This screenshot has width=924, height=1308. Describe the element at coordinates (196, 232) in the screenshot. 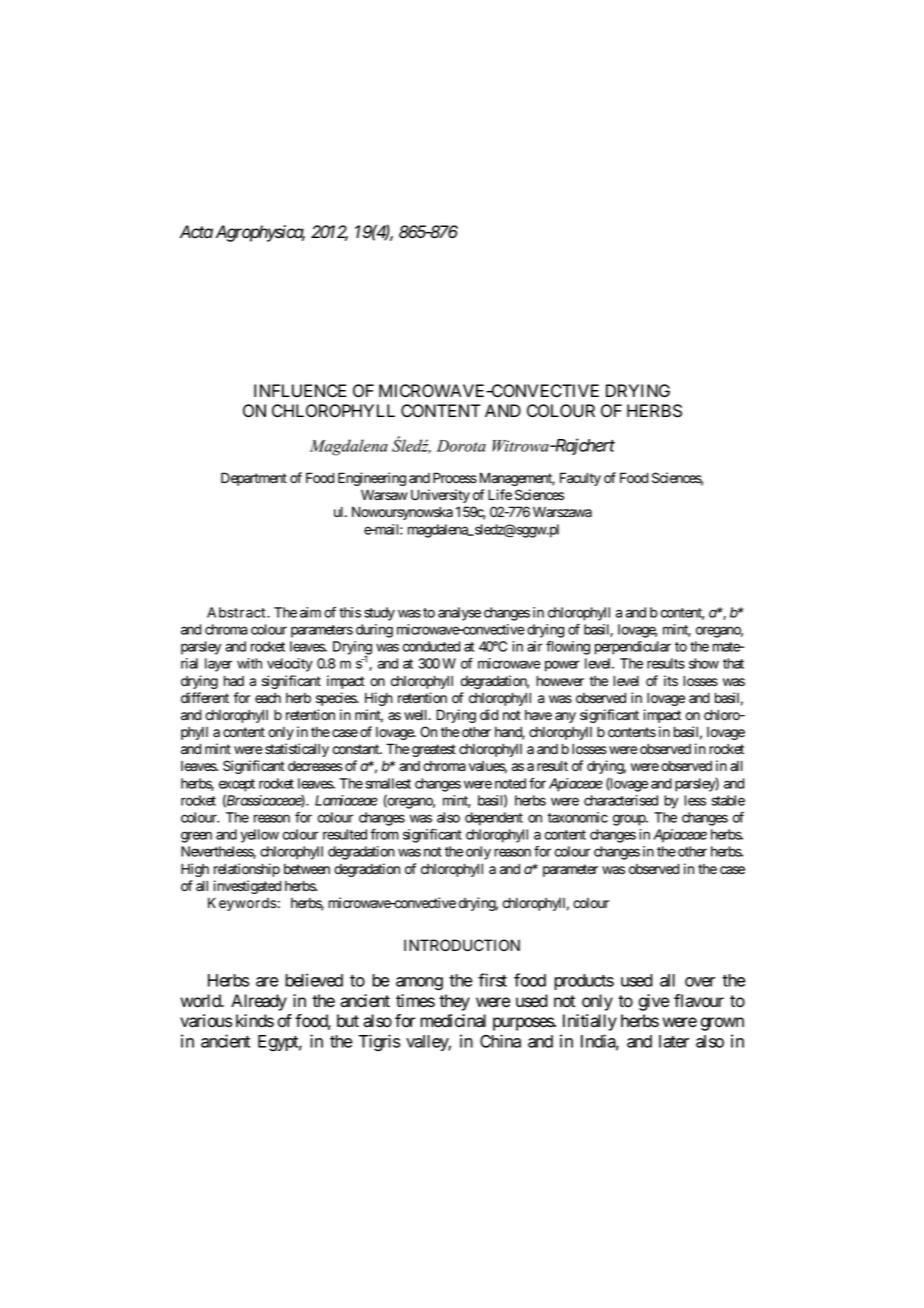

I see `Acta` at that location.
